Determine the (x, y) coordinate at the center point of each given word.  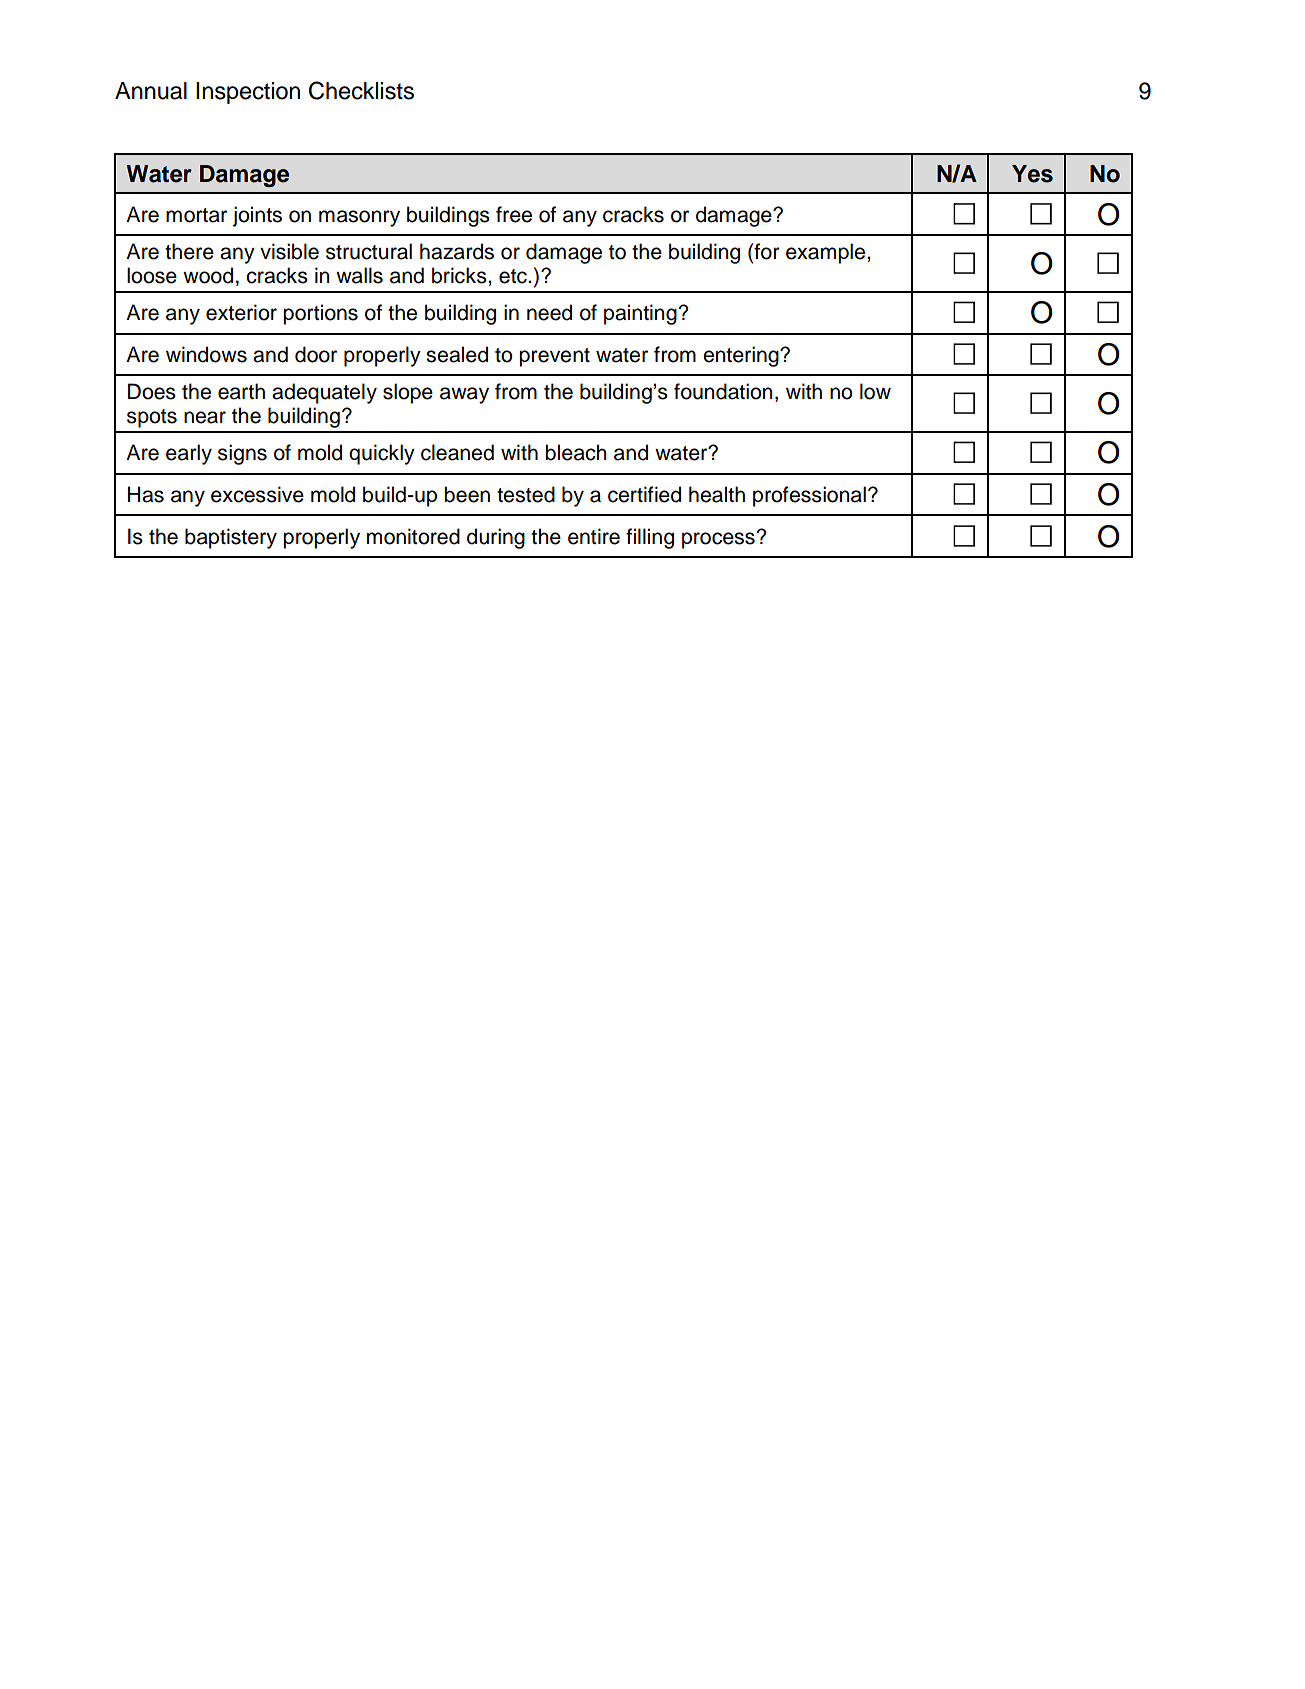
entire (594, 536)
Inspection (248, 93)
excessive (257, 494)
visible (289, 251)
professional (809, 496)
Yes (1032, 174)
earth (241, 391)
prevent (554, 357)
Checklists (361, 90)
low (875, 391)
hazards (457, 251)
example (827, 253)
